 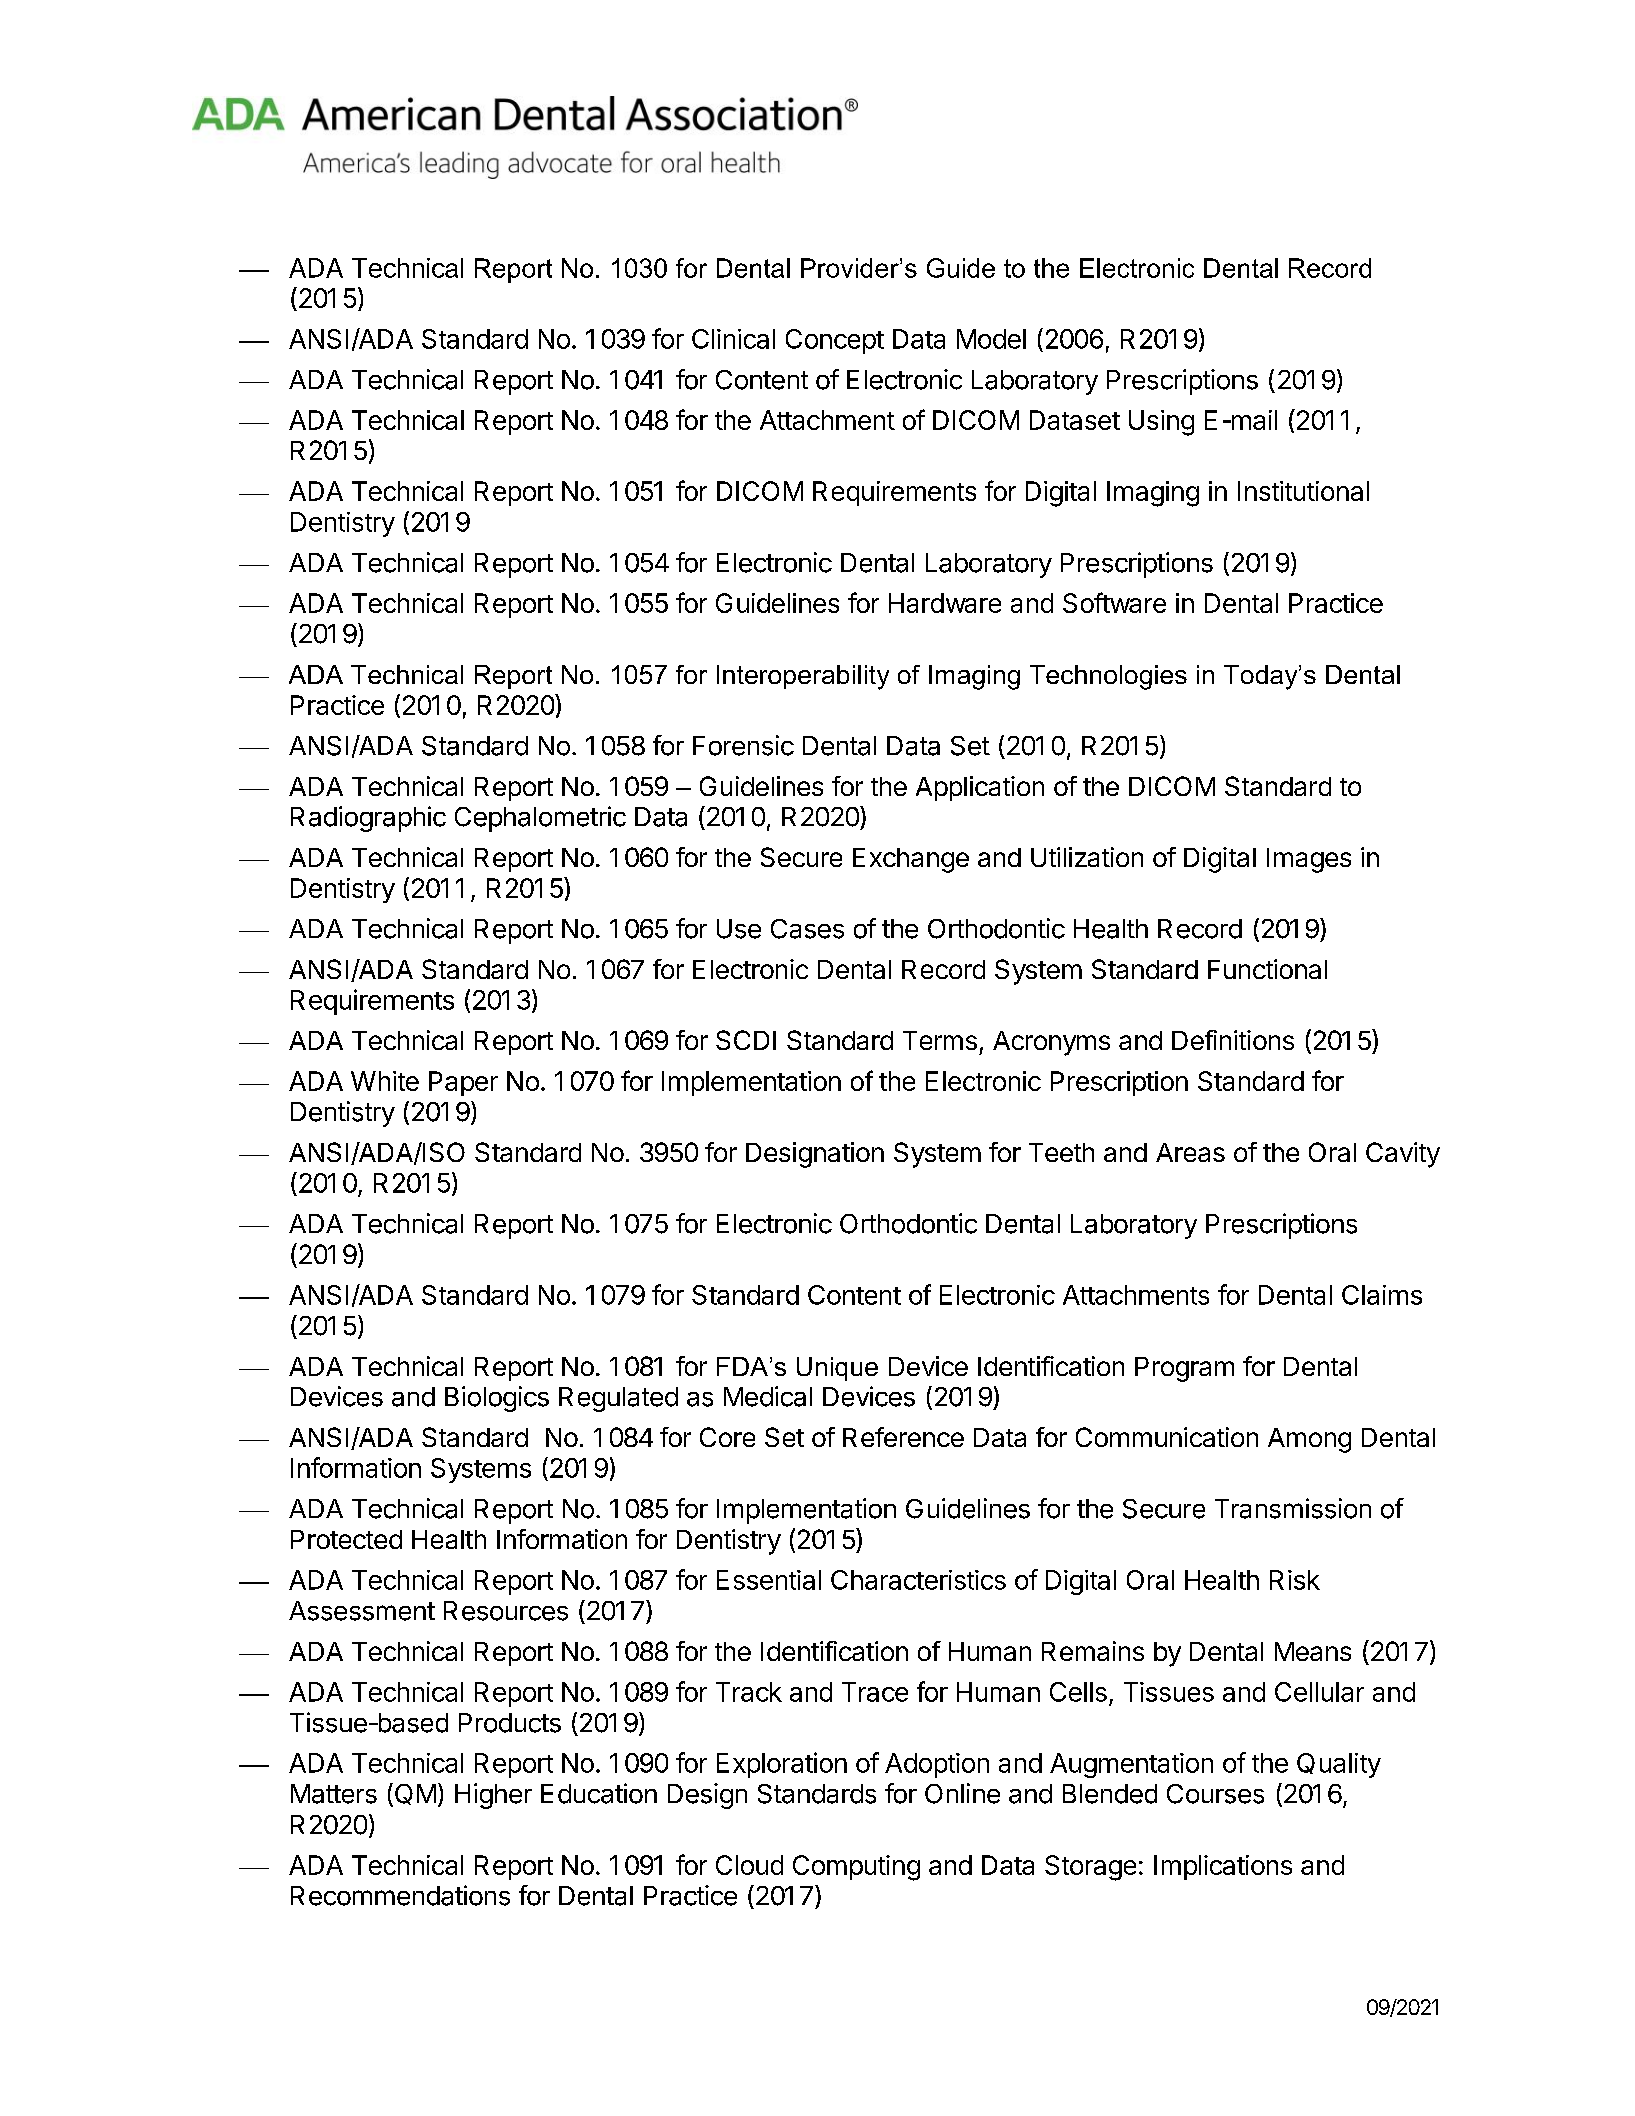 What do you see at coordinates (463, 1083) in the page?
I see `Paper` at bounding box center [463, 1083].
